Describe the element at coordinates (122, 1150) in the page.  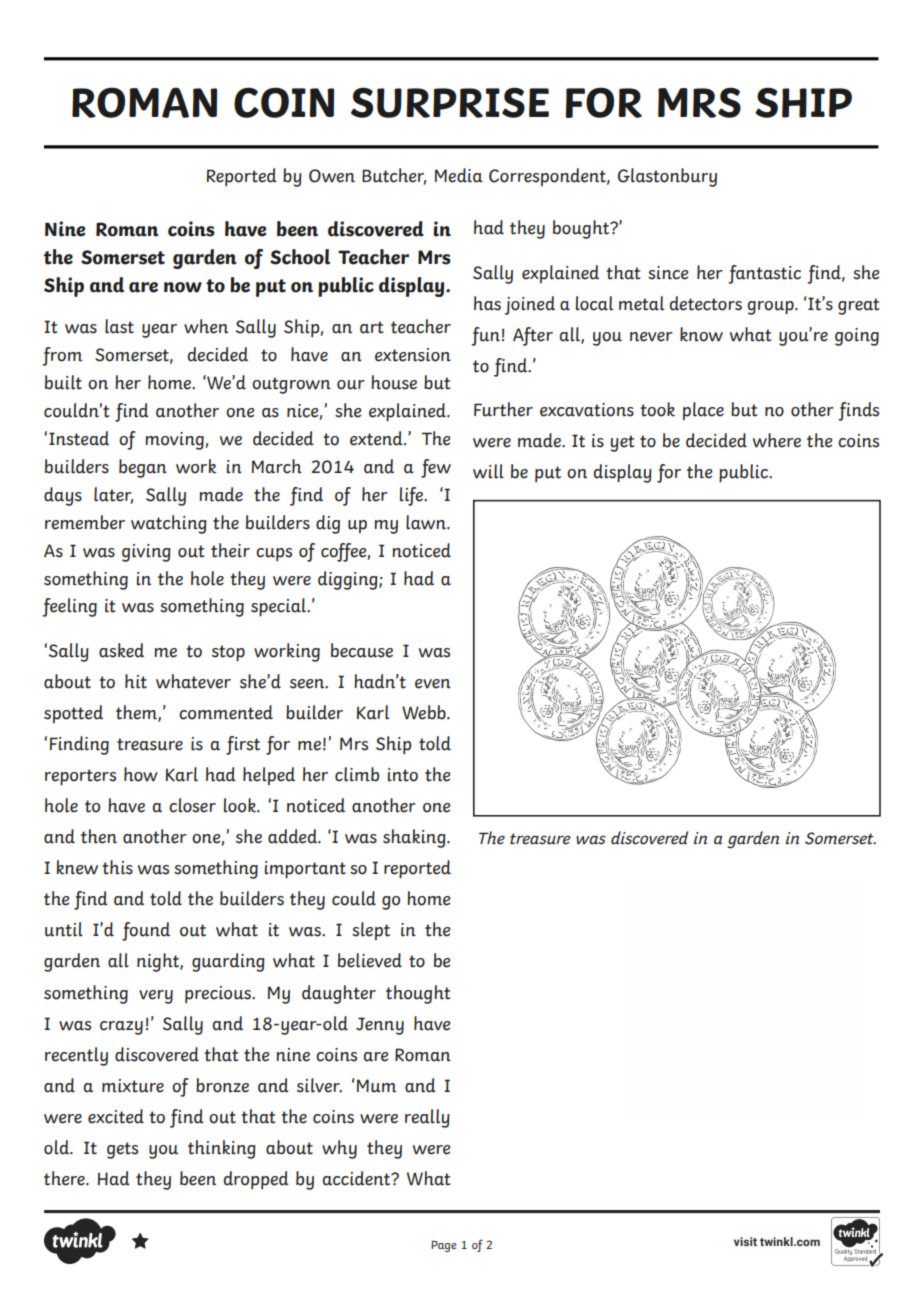
I see `gets` at that location.
